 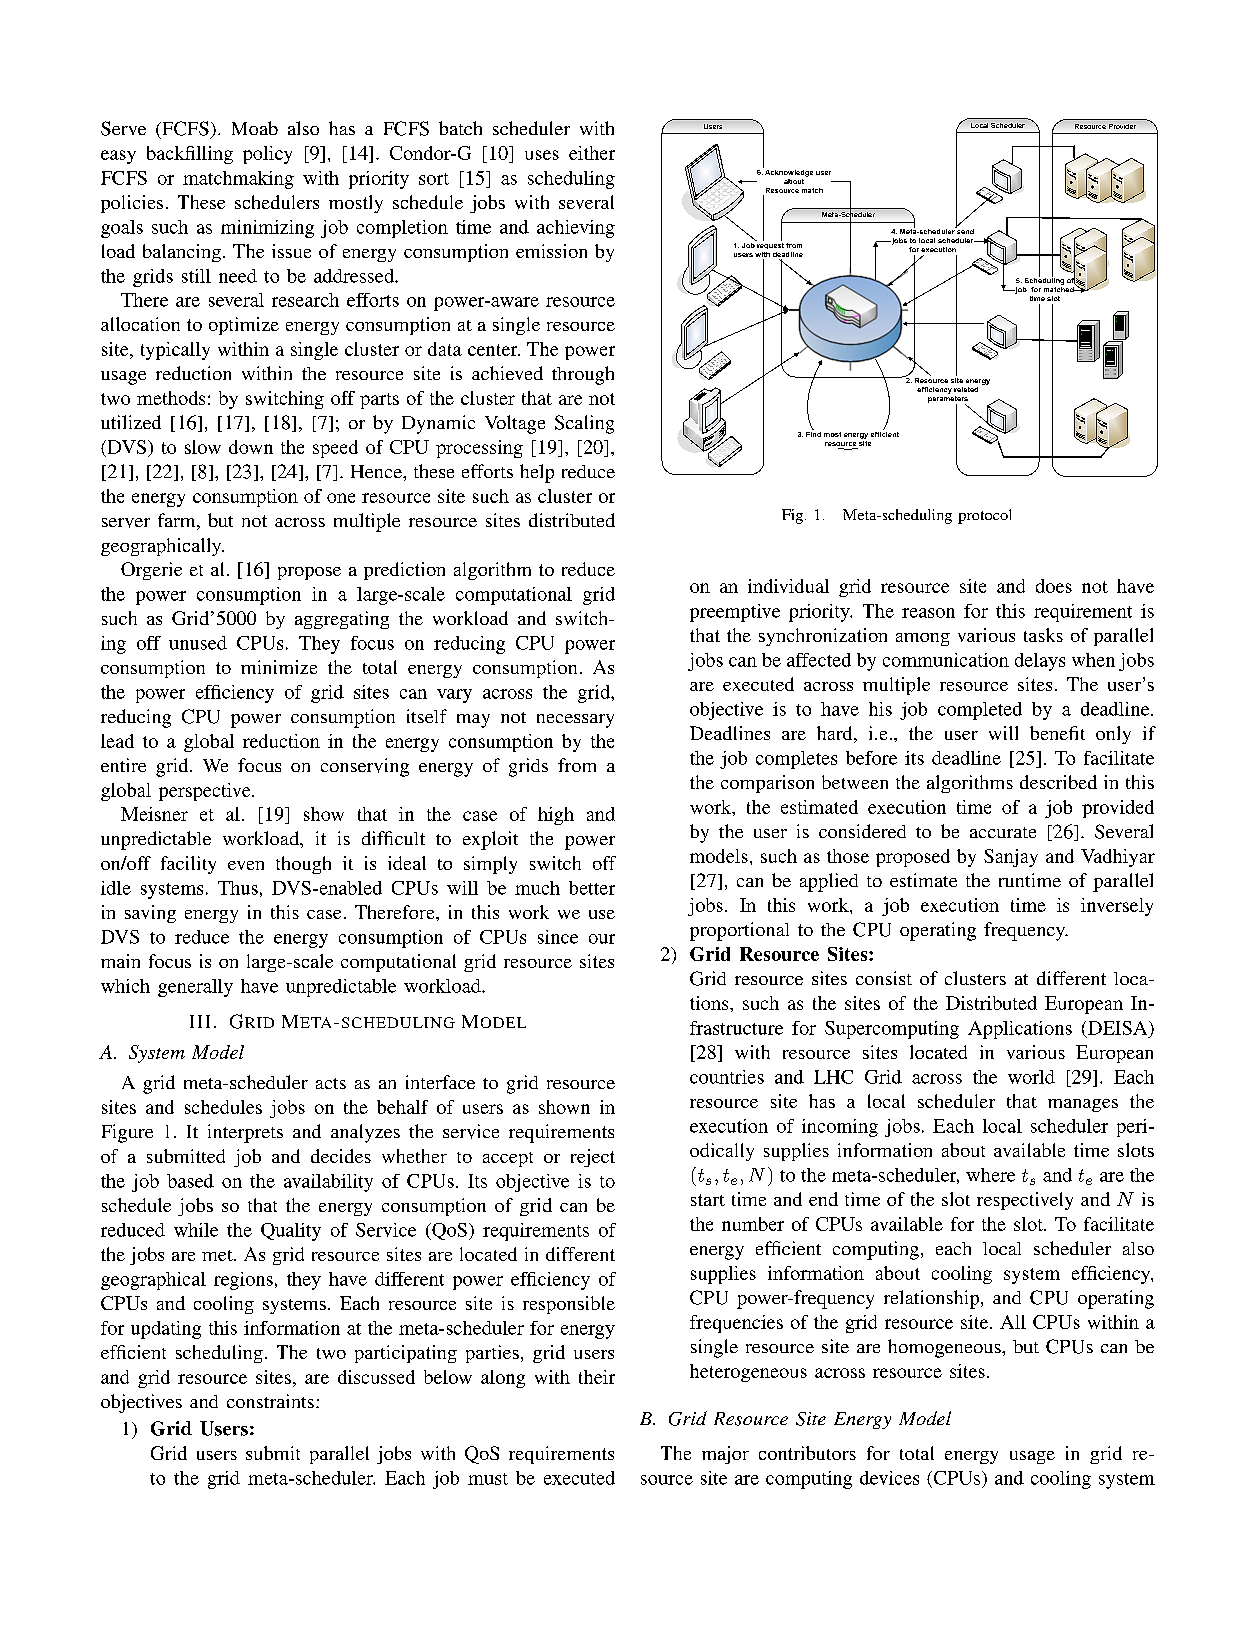 I want to click on world, so click(x=1031, y=1077).
